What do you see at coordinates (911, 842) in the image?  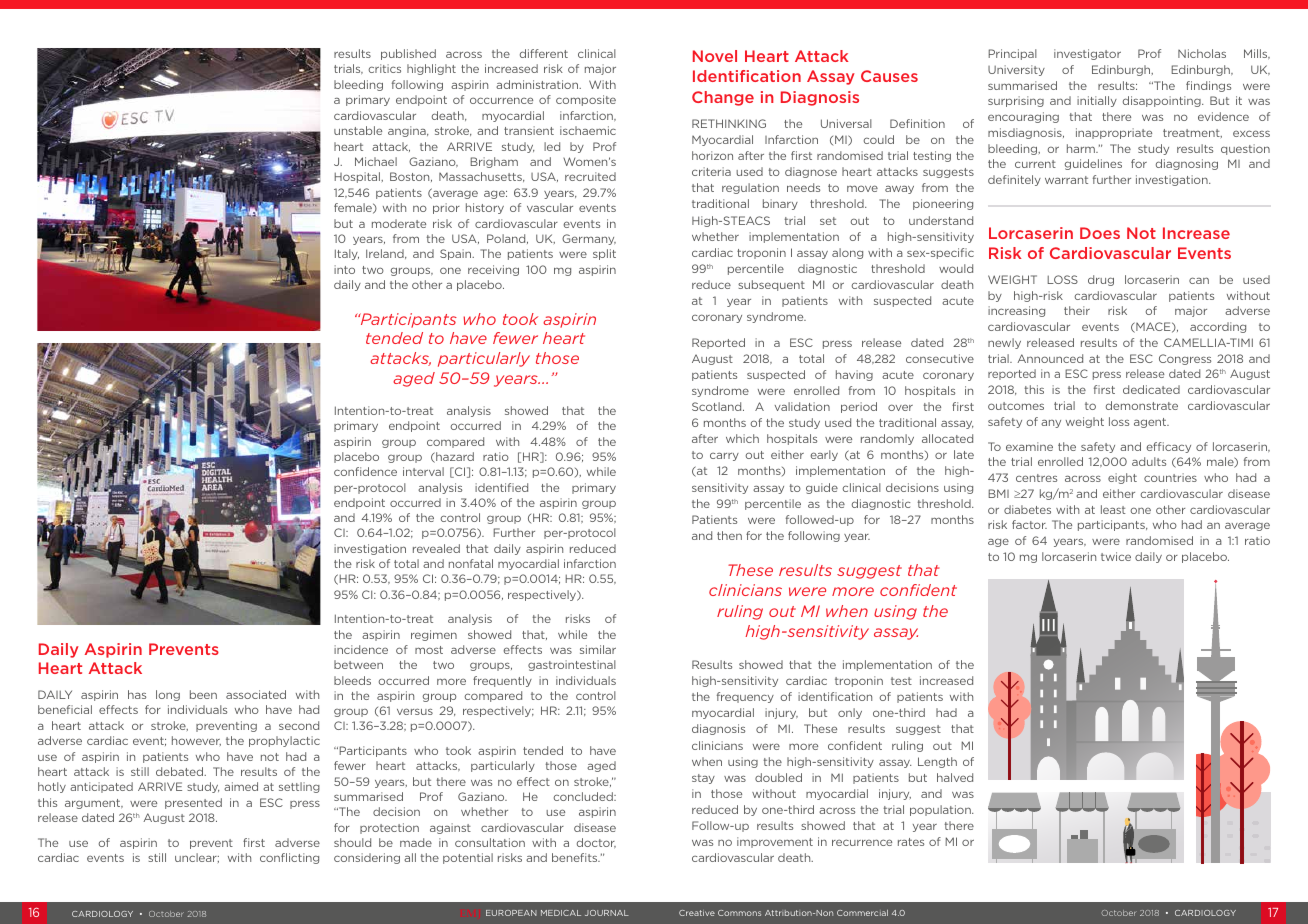 I see `rates` at bounding box center [911, 842].
